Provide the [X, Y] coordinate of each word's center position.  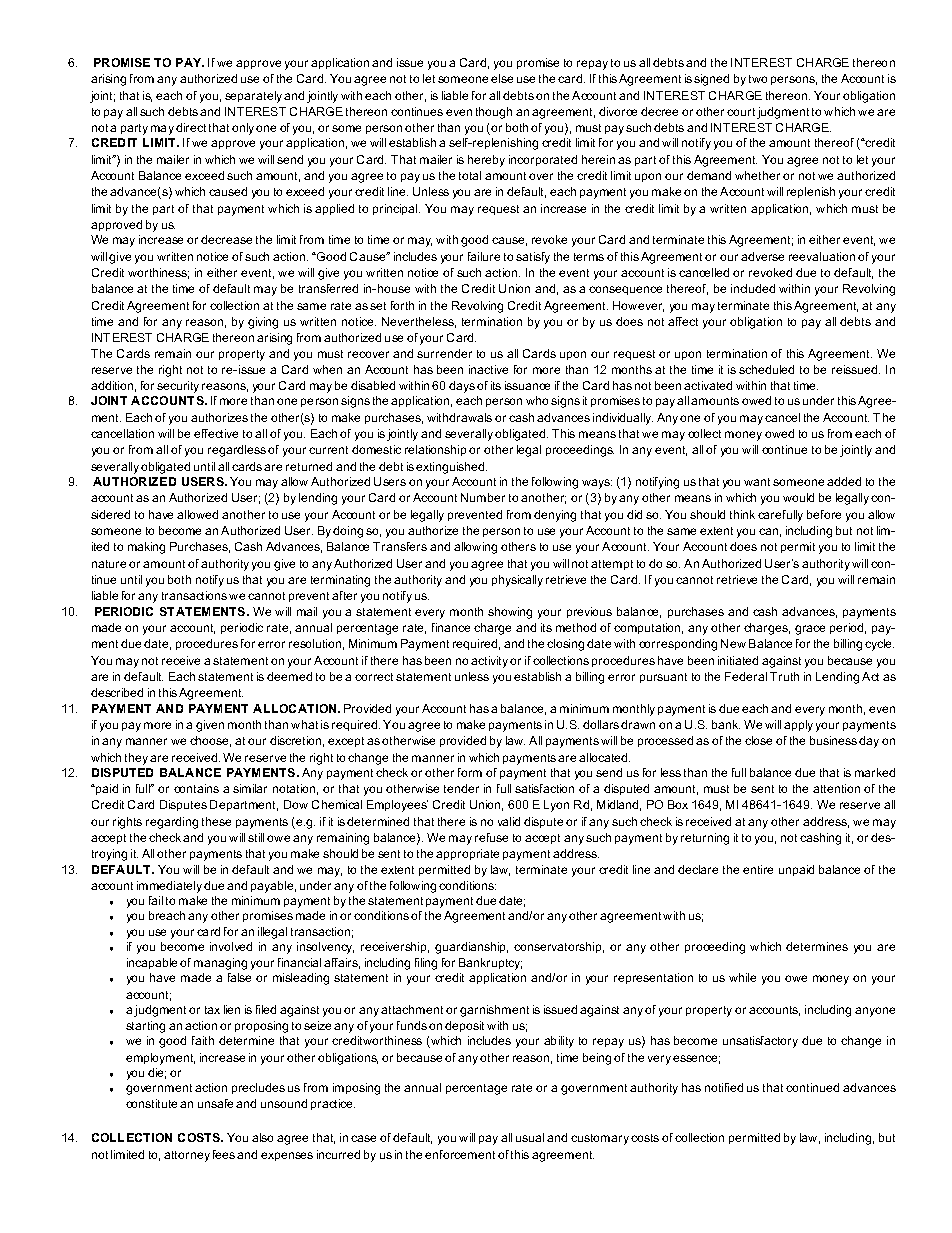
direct [191, 127]
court [741, 112]
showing [510, 613]
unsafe [215, 1103]
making [146, 548]
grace [810, 630]
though [494, 113]
